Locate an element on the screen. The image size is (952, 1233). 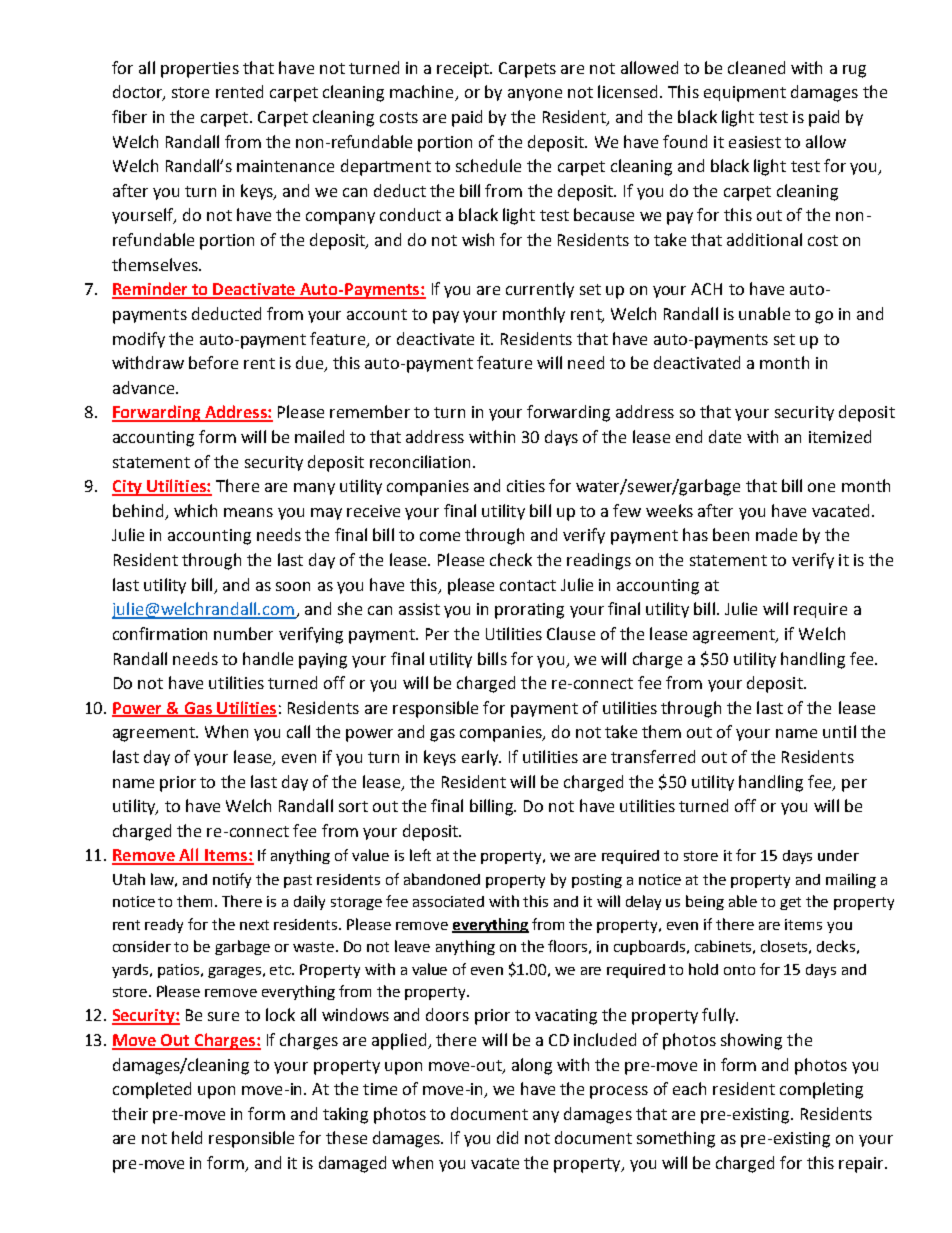
held is located at coordinates (187, 1137).
